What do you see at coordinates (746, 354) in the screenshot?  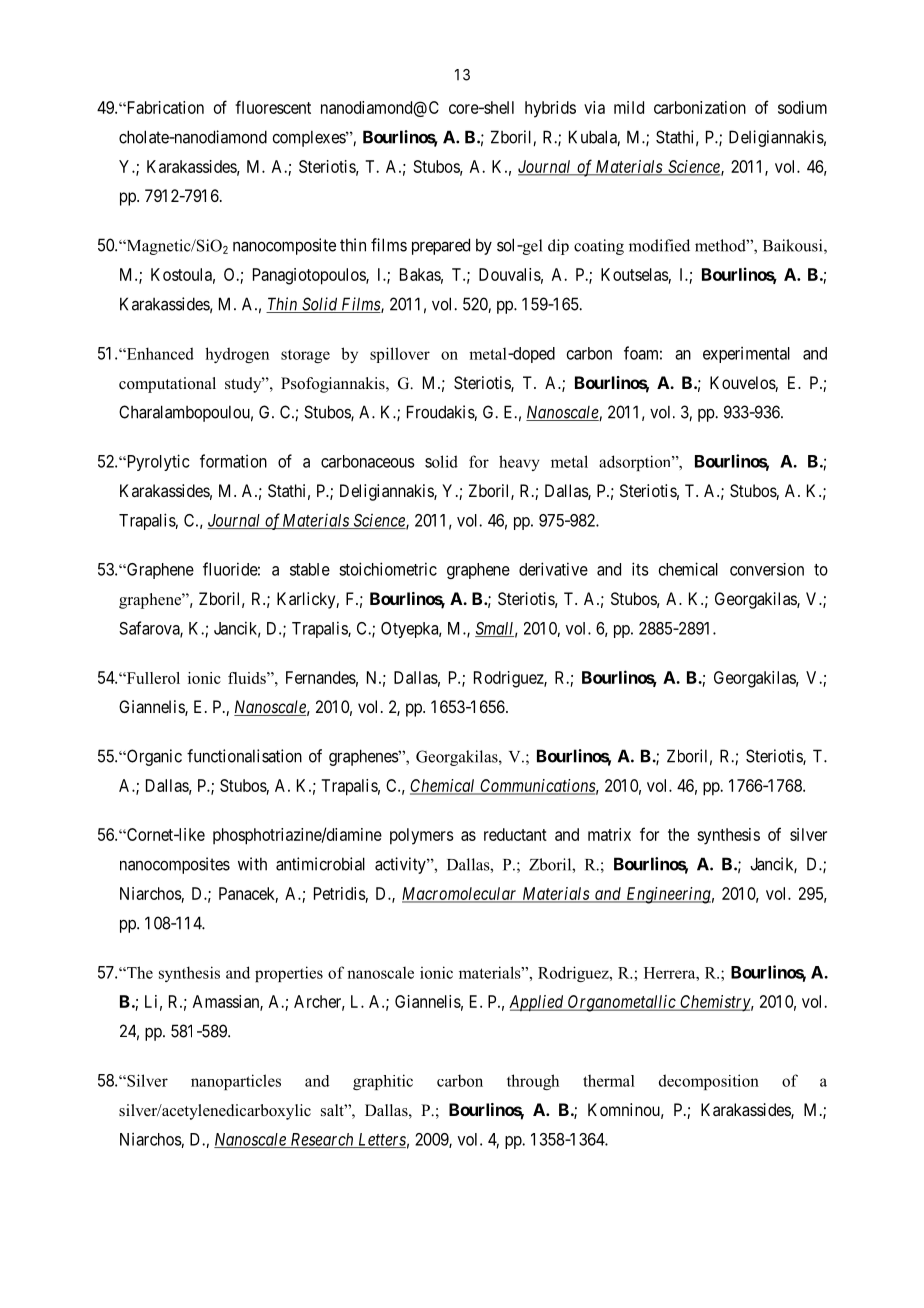 I see `experimental` at bounding box center [746, 354].
